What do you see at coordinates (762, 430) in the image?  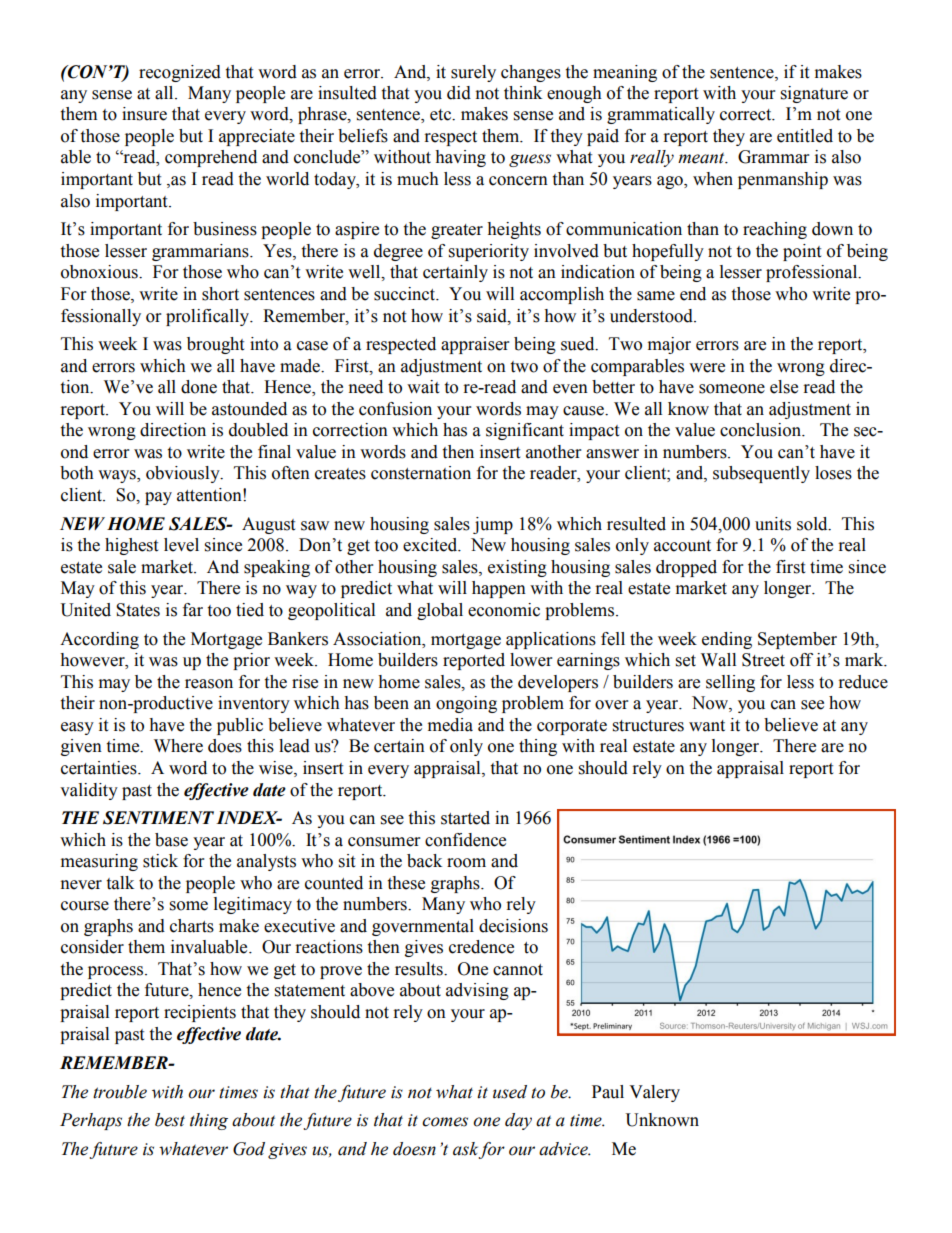 I see `conclusion` at bounding box center [762, 430].
